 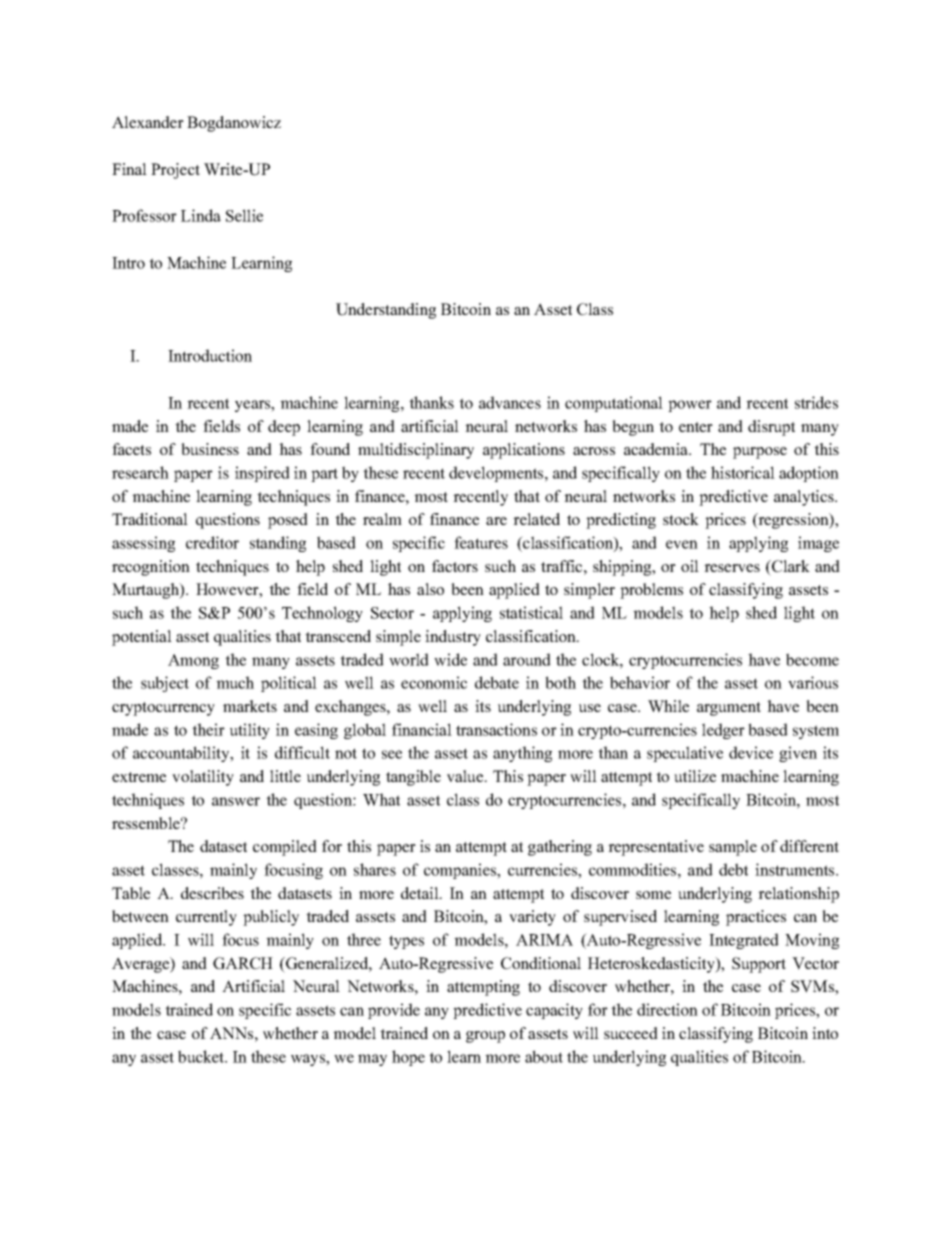 What do you see at coordinates (723, 731) in the page?
I see `ledger` at bounding box center [723, 731].
